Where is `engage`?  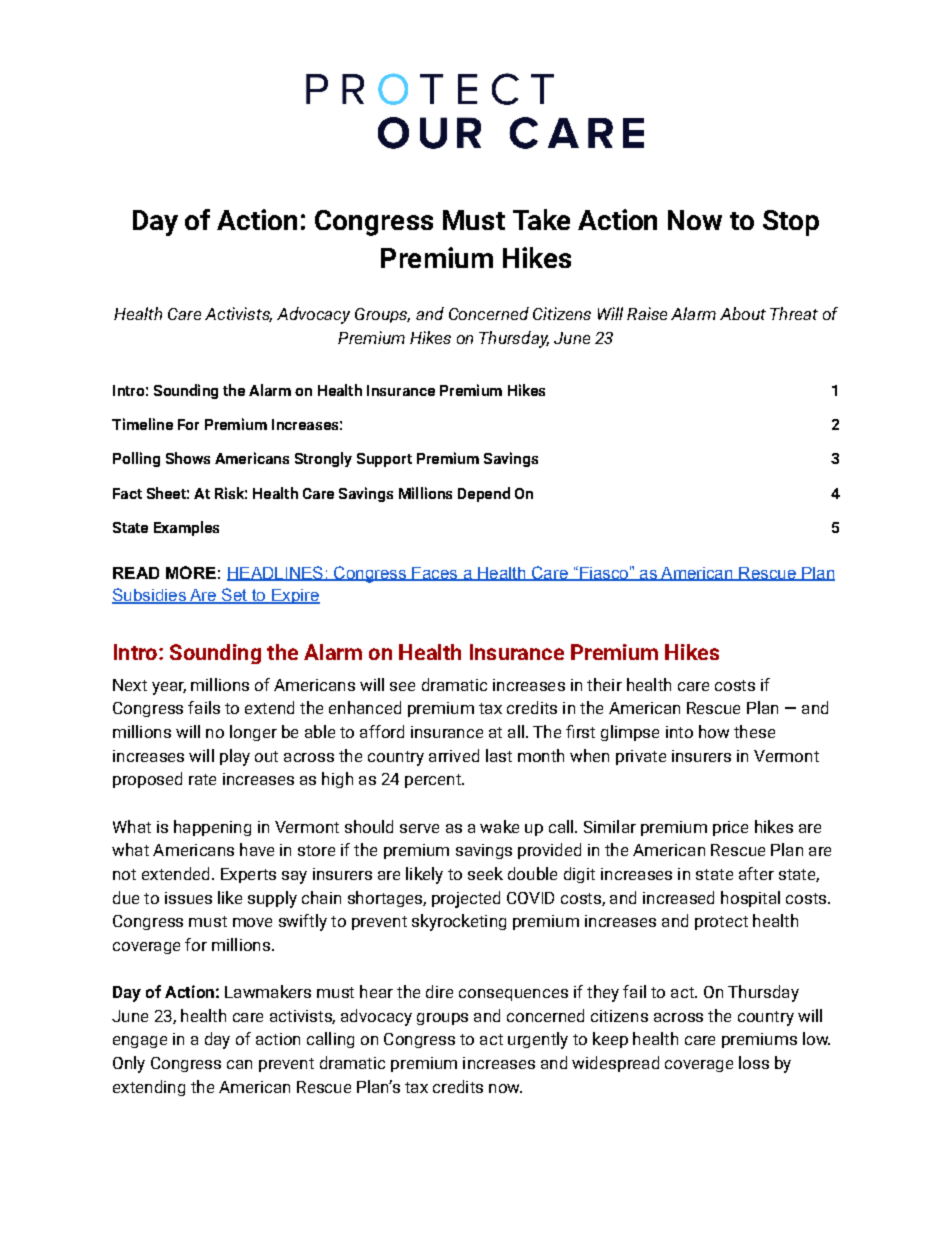
engage is located at coordinates (140, 1042).
